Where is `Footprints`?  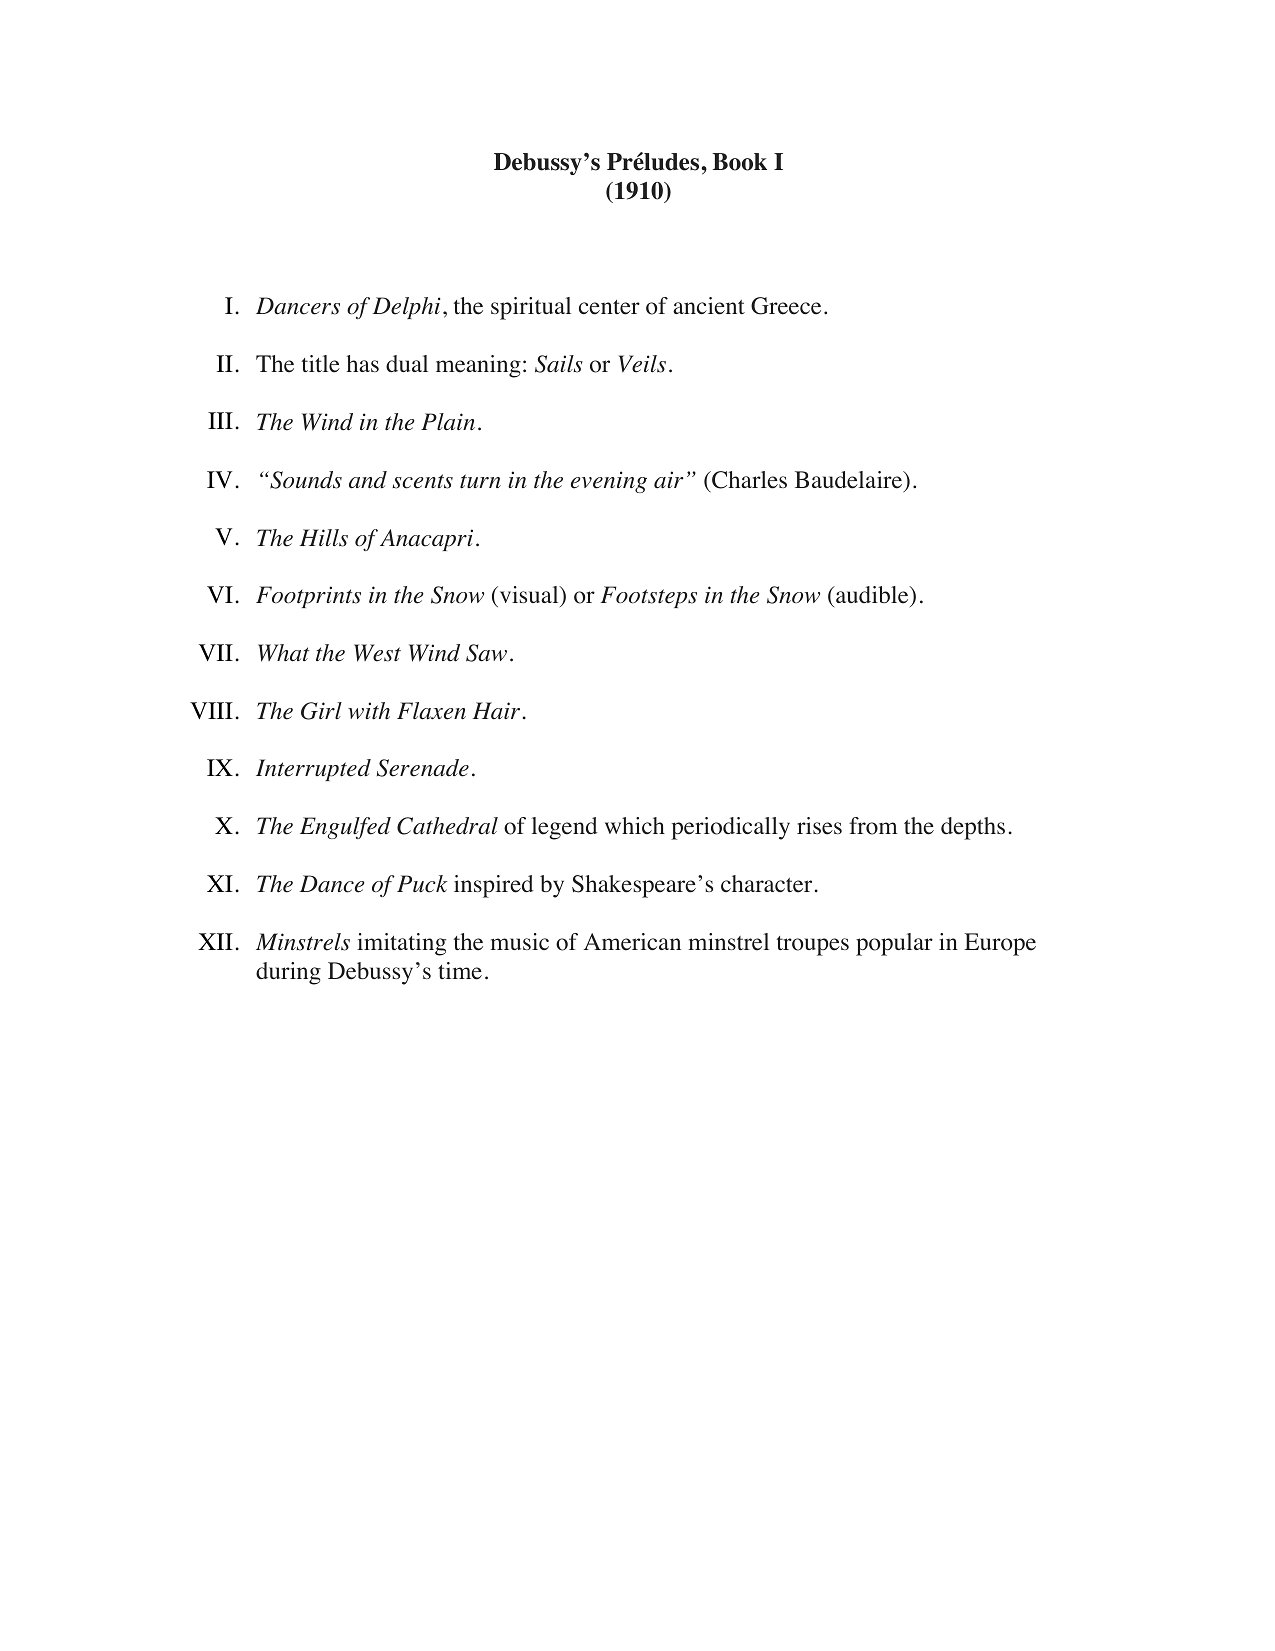
Footprints is located at coordinates (308, 597).
